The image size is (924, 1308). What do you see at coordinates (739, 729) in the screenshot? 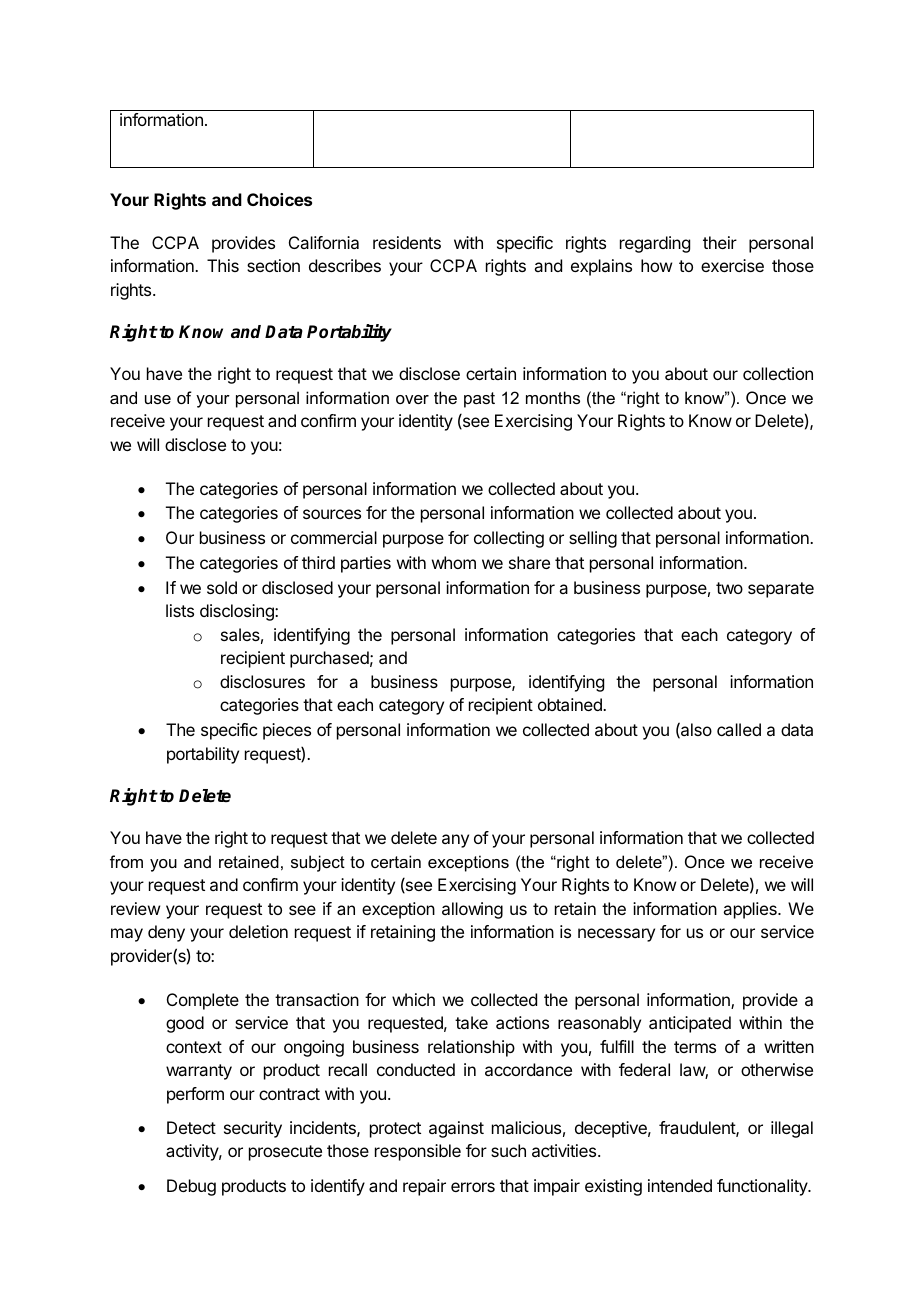
I see `called` at bounding box center [739, 729].
